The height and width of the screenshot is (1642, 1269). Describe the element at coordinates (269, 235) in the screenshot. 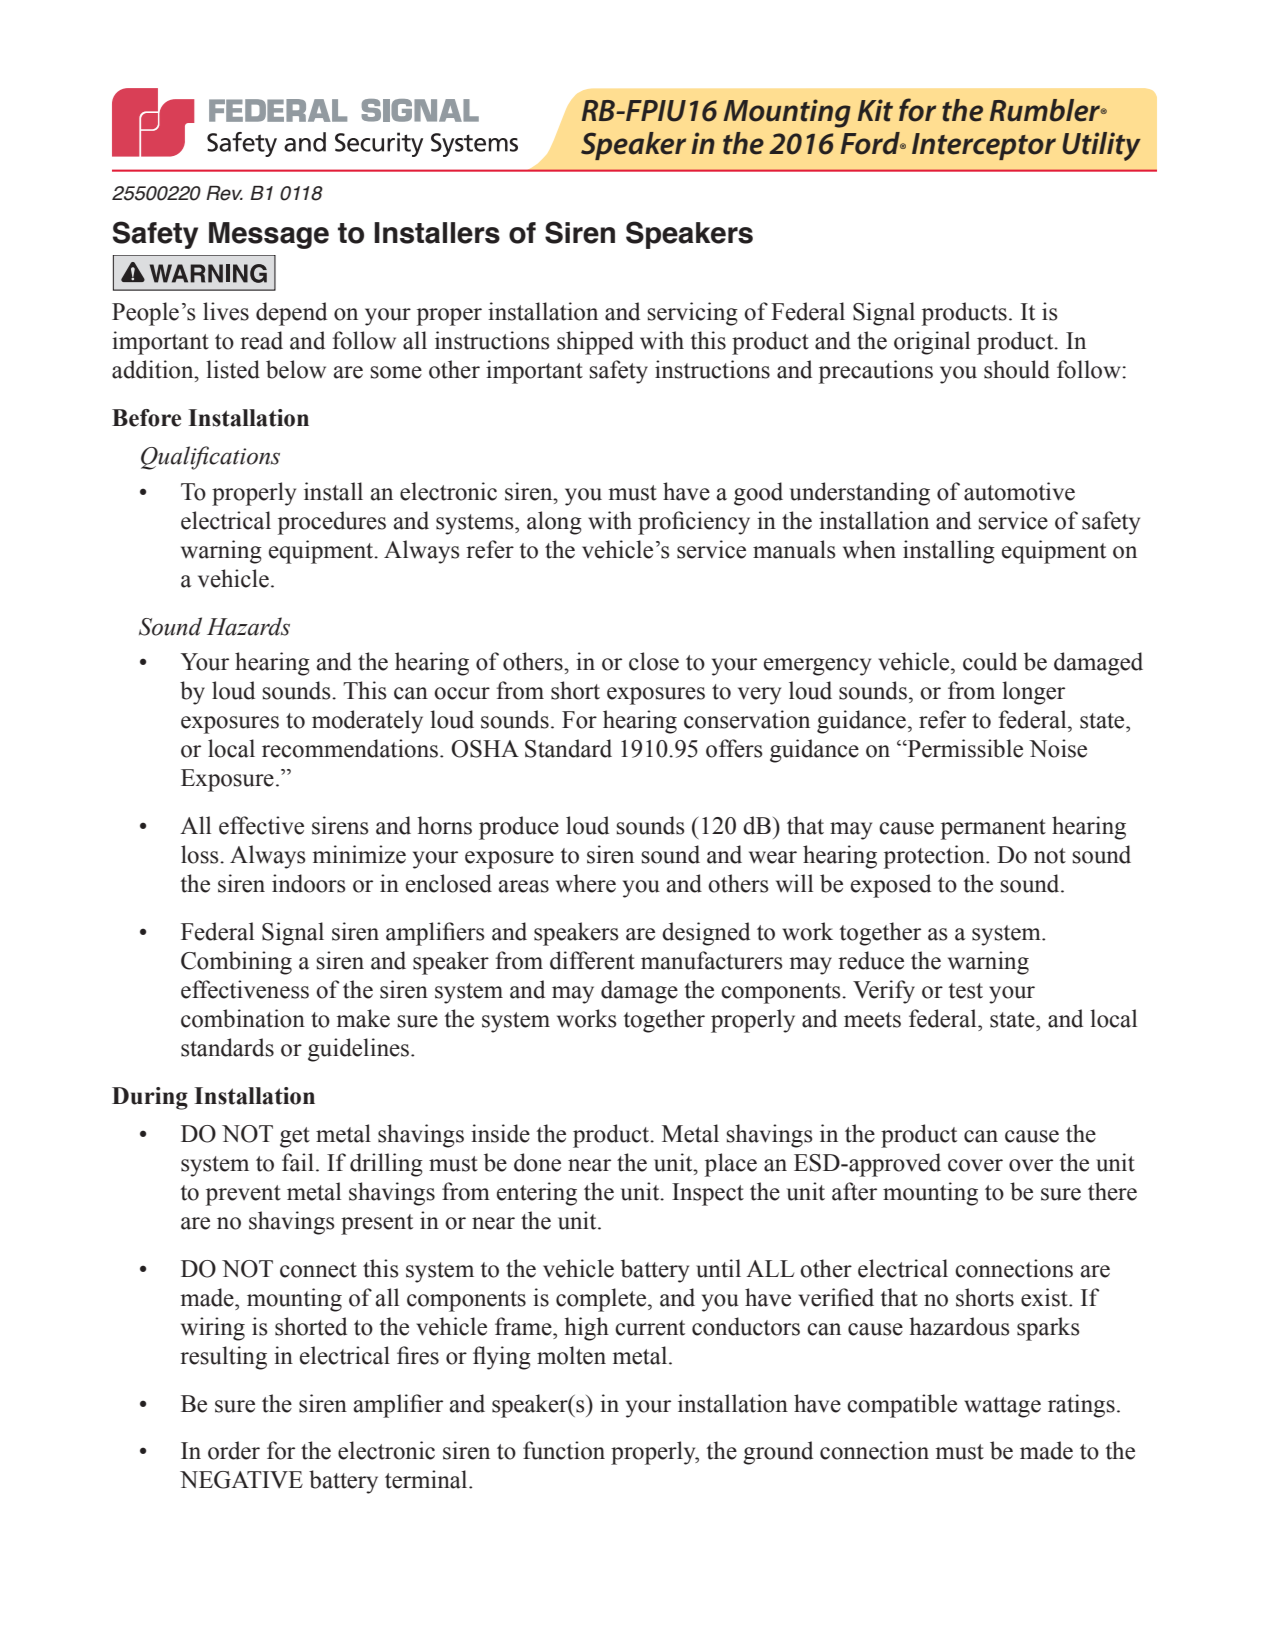

I see `Message` at that location.
